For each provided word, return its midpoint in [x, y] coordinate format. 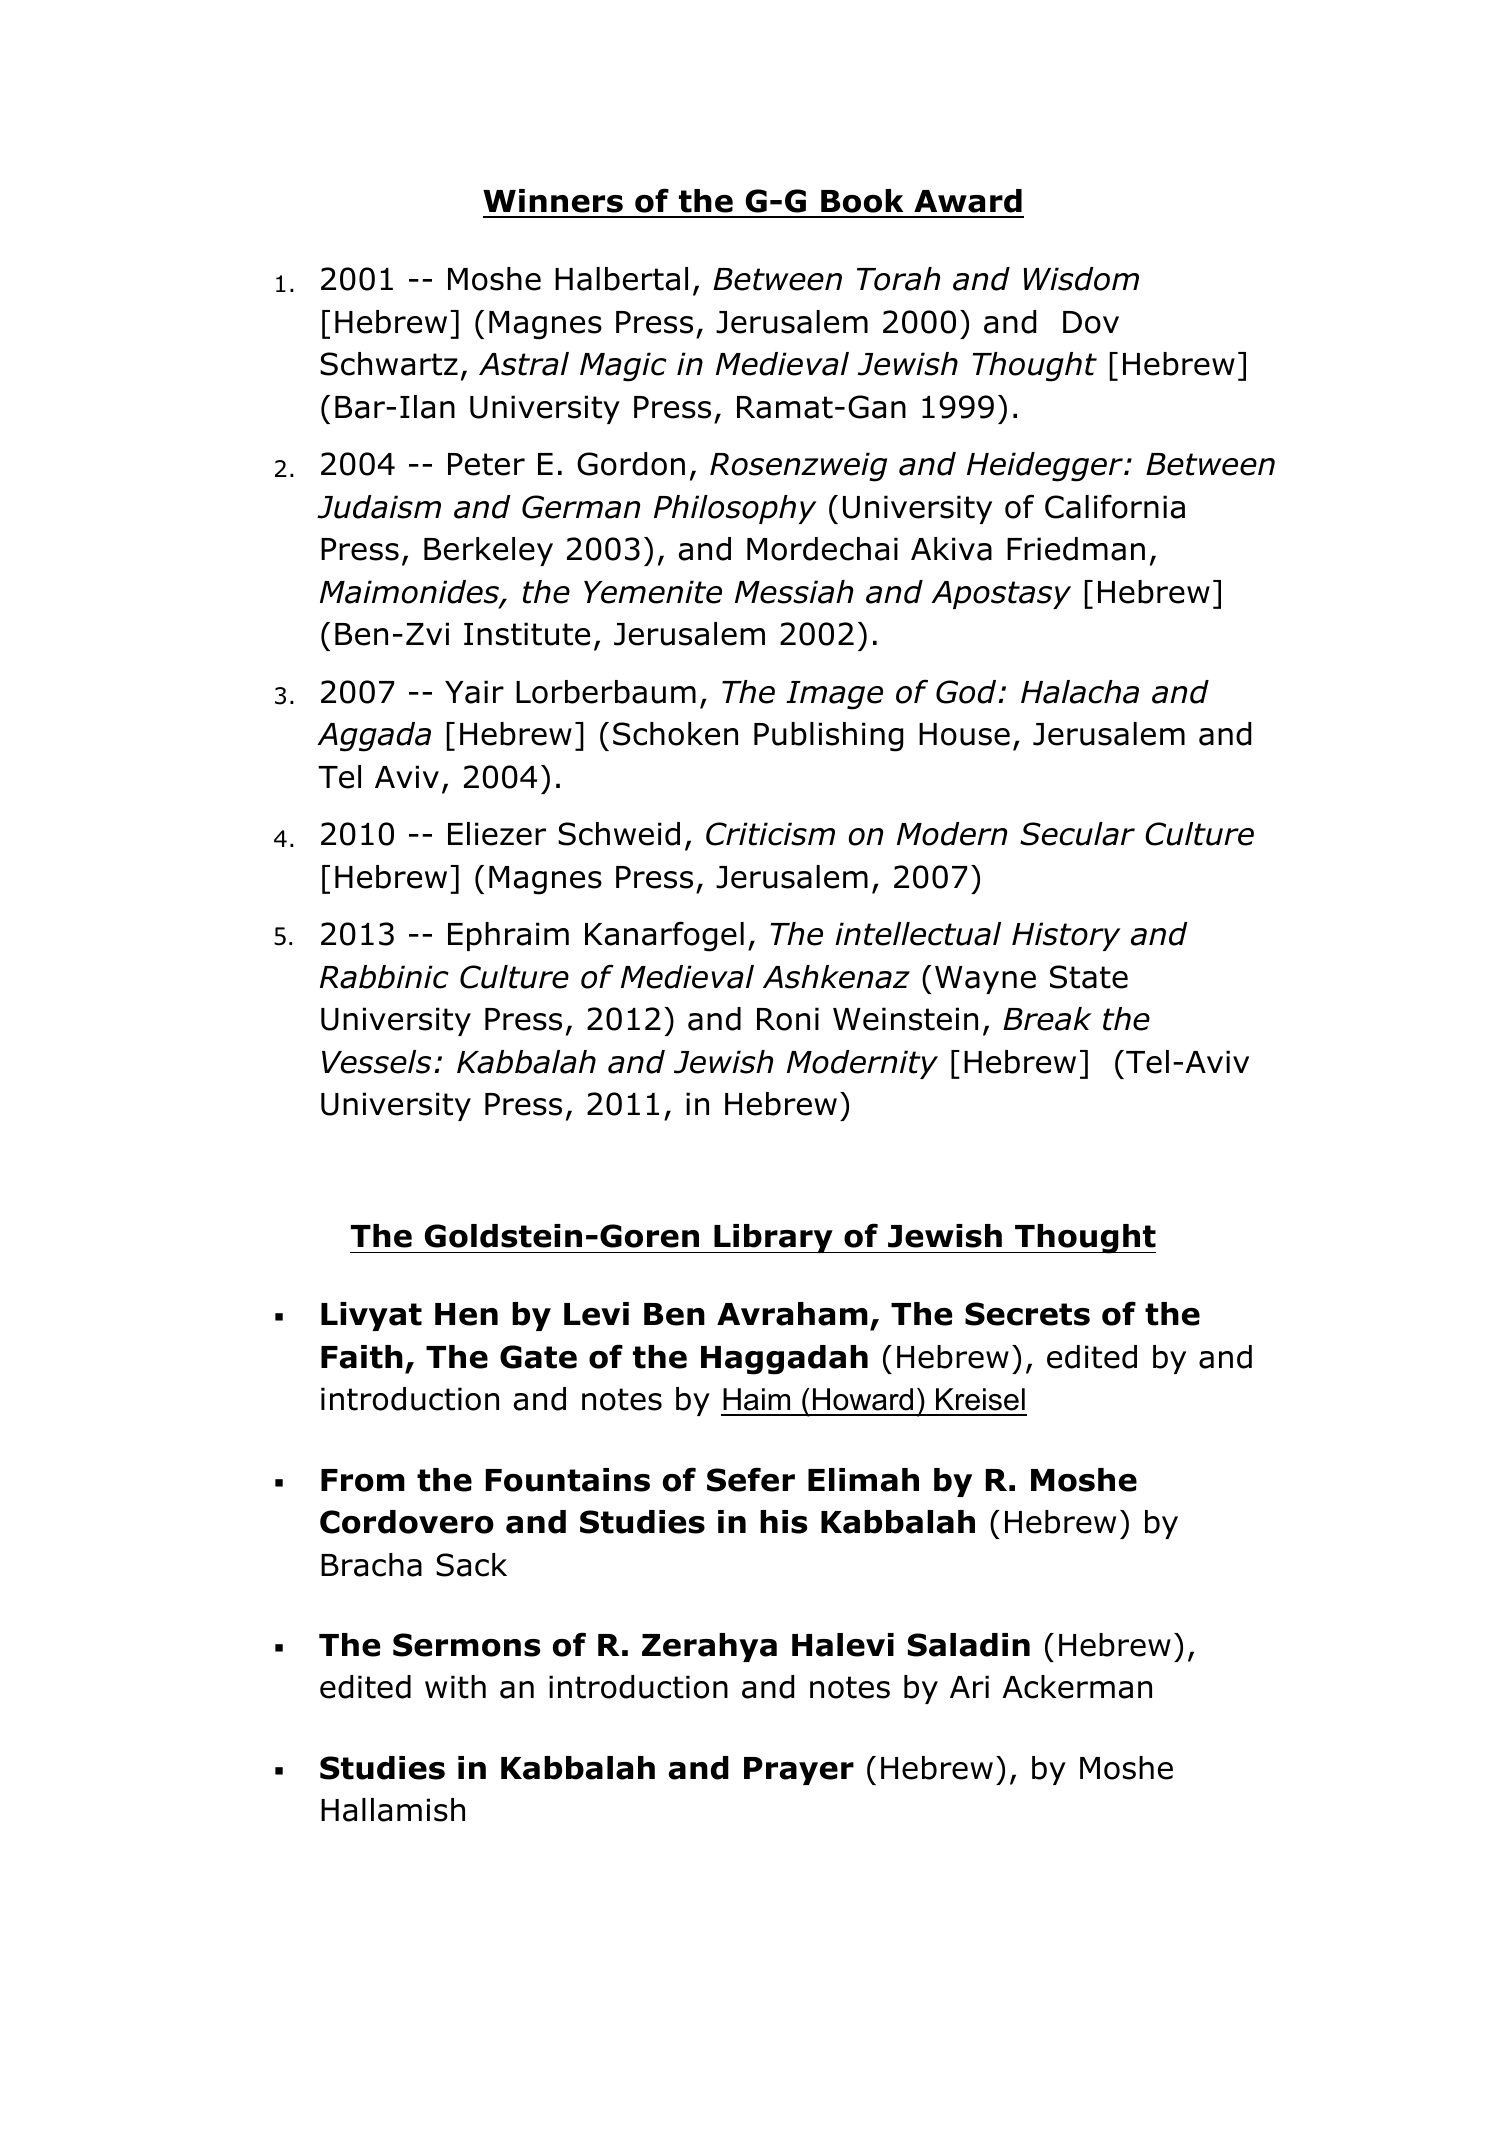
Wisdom [1081, 279]
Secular [1077, 834]
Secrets [1027, 1314]
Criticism [770, 834]
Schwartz [389, 364]
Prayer [799, 1771]
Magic [623, 367]
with [455, 1687]
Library [773, 1238]
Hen [466, 1314]
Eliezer [497, 834]
